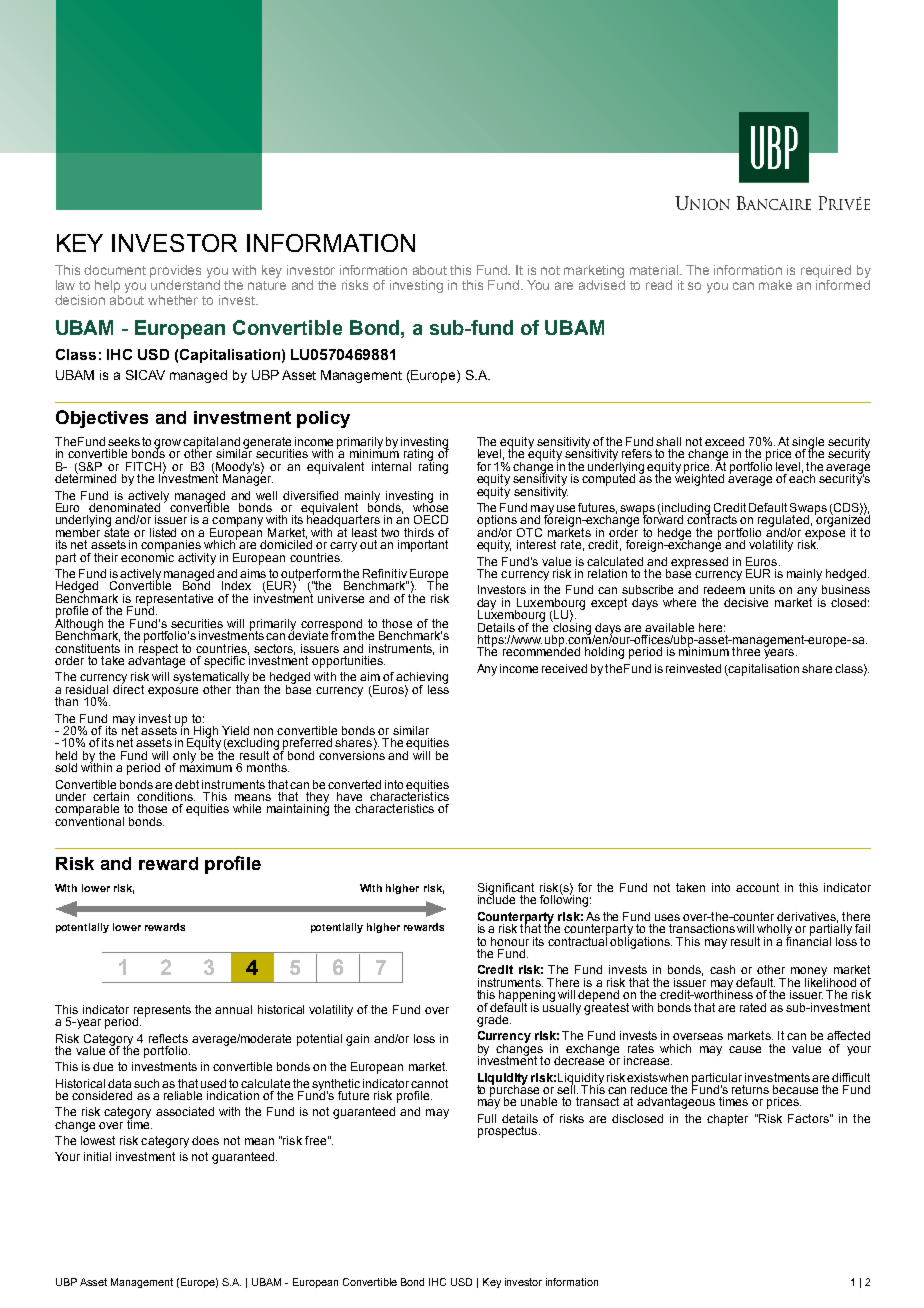  I want to click on less, so click(438, 688).
